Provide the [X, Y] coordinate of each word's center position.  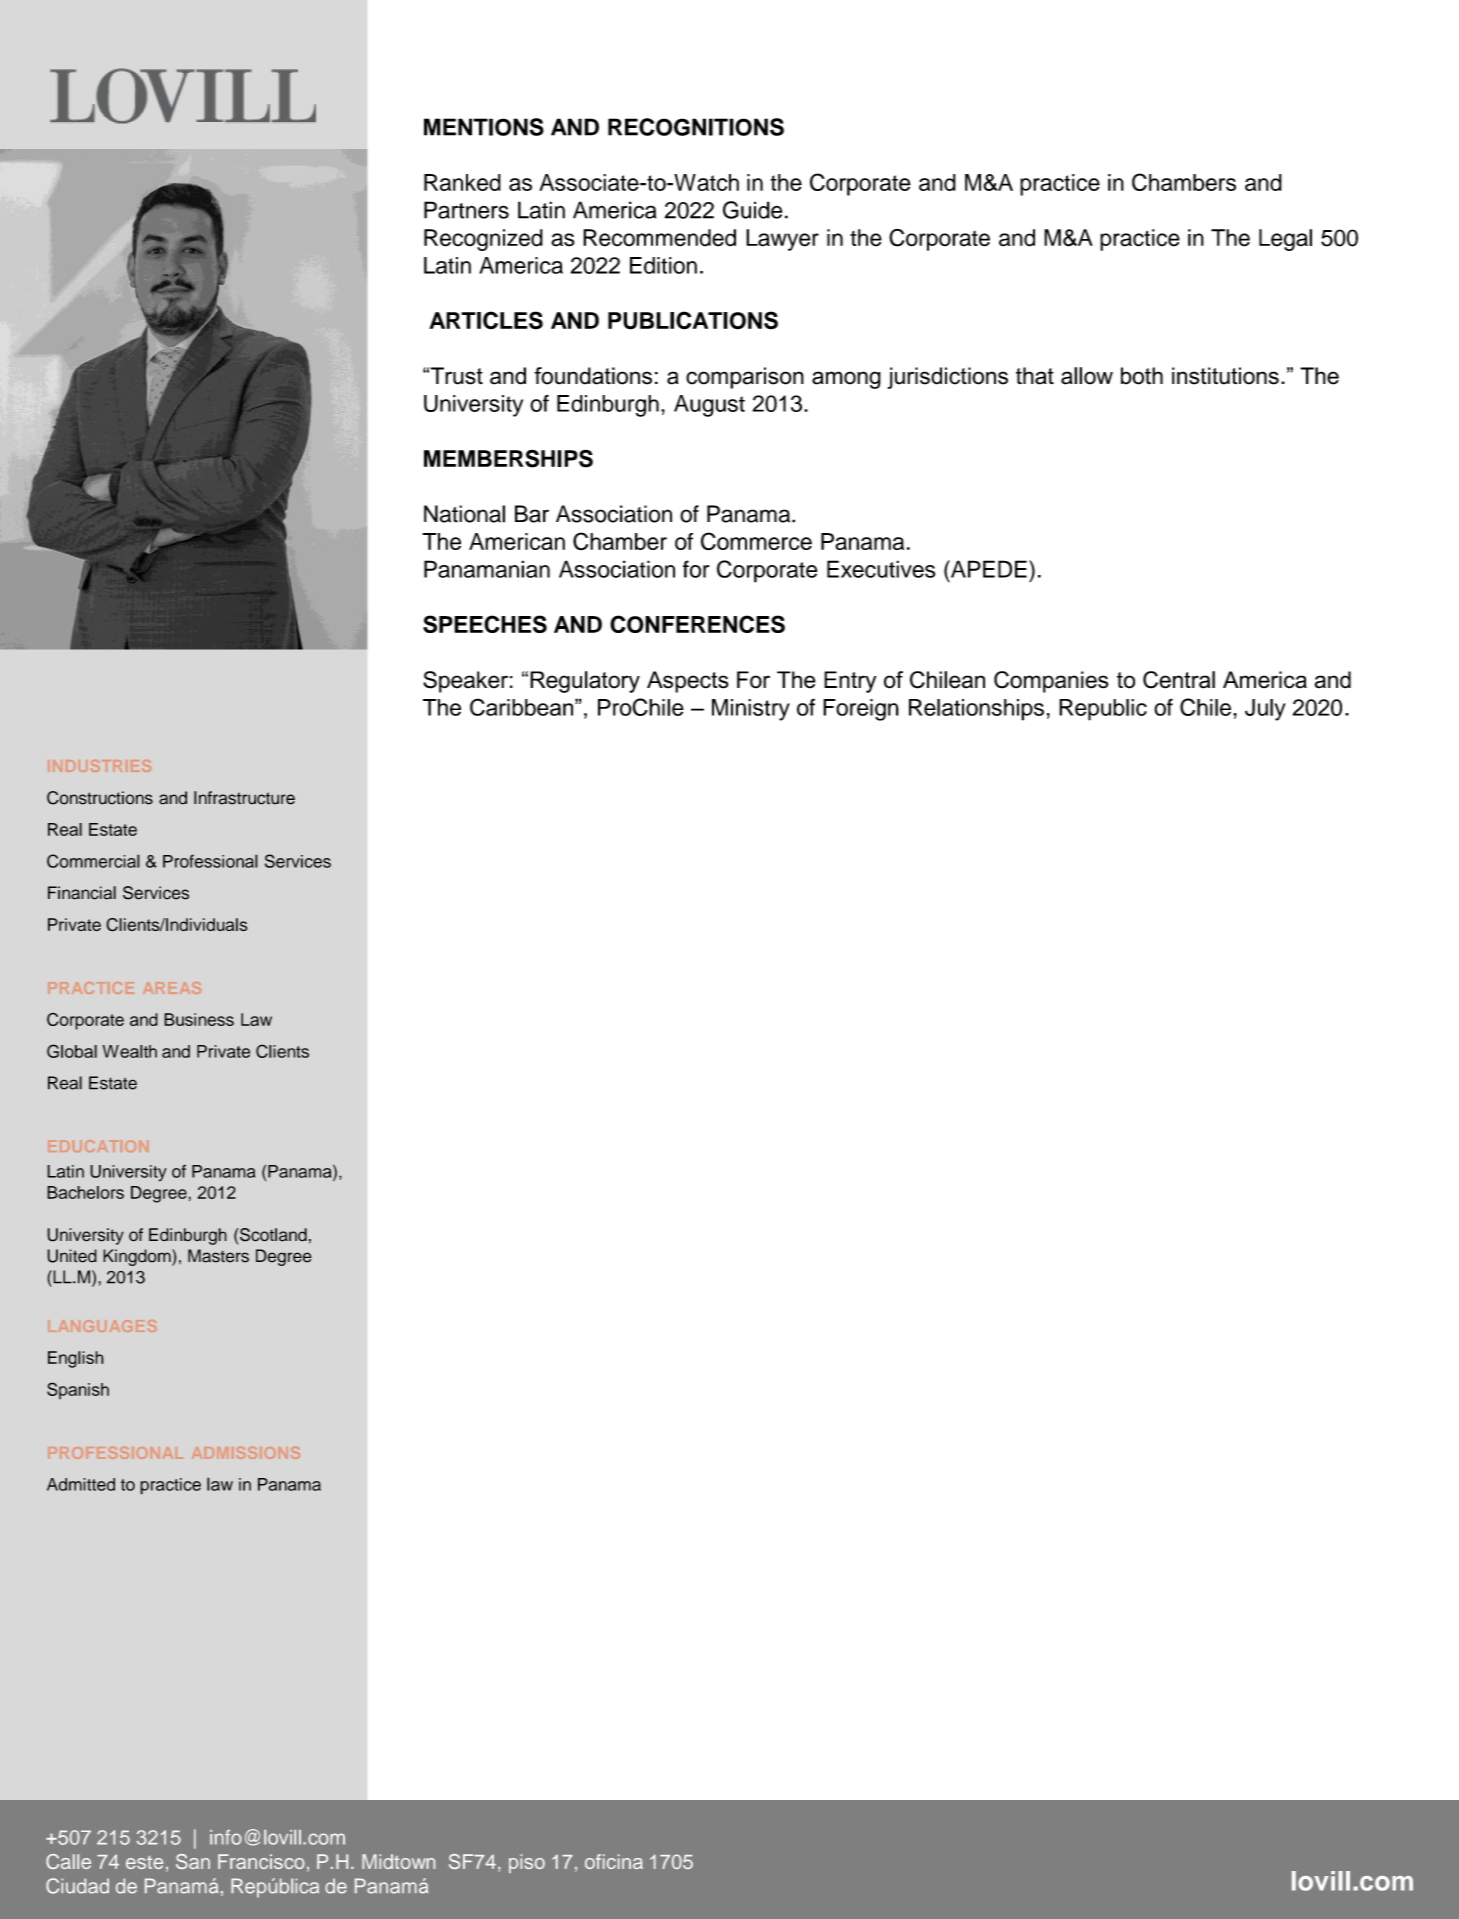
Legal [1285, 240]
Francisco [261, 1861]
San [193, 1861]
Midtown [398, 1861]
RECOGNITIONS [696, 127]
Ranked [462, 182]
